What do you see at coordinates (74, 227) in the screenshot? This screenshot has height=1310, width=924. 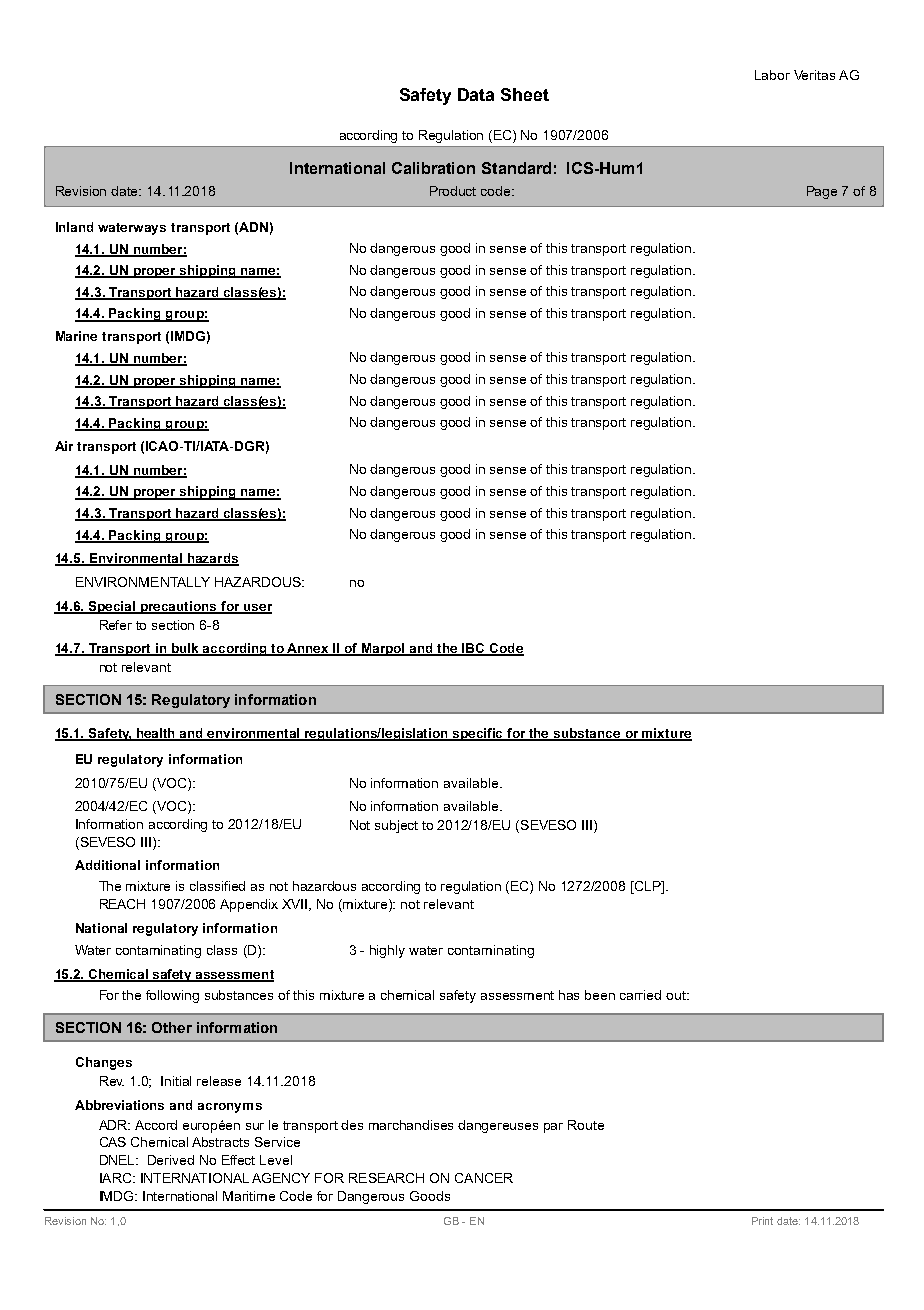 I see `Inland` at bounding box center [74, 227].
